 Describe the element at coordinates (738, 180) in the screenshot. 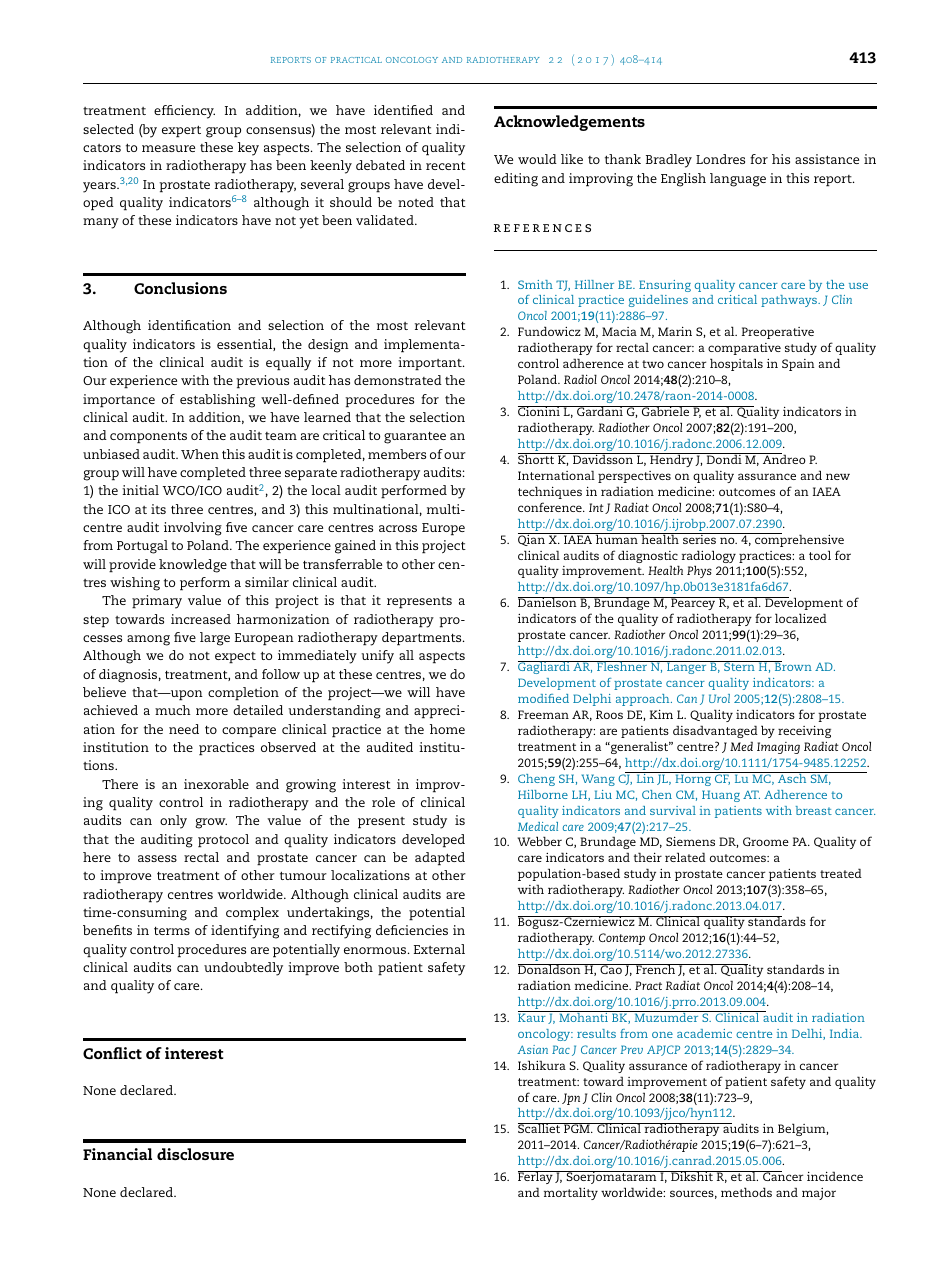

I see `language` at that location.
